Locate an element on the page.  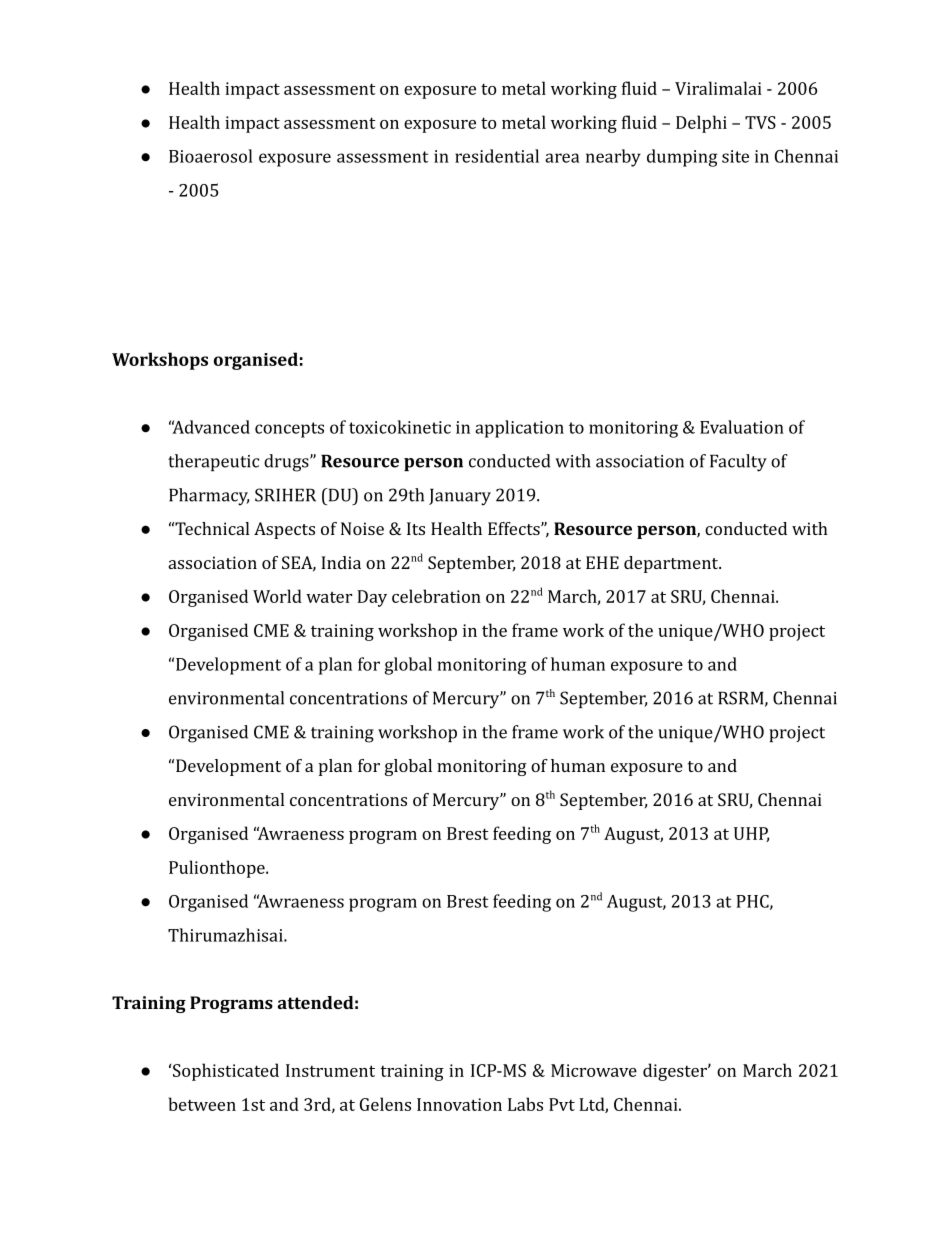
drugs is located at coordinates (287, 463).
